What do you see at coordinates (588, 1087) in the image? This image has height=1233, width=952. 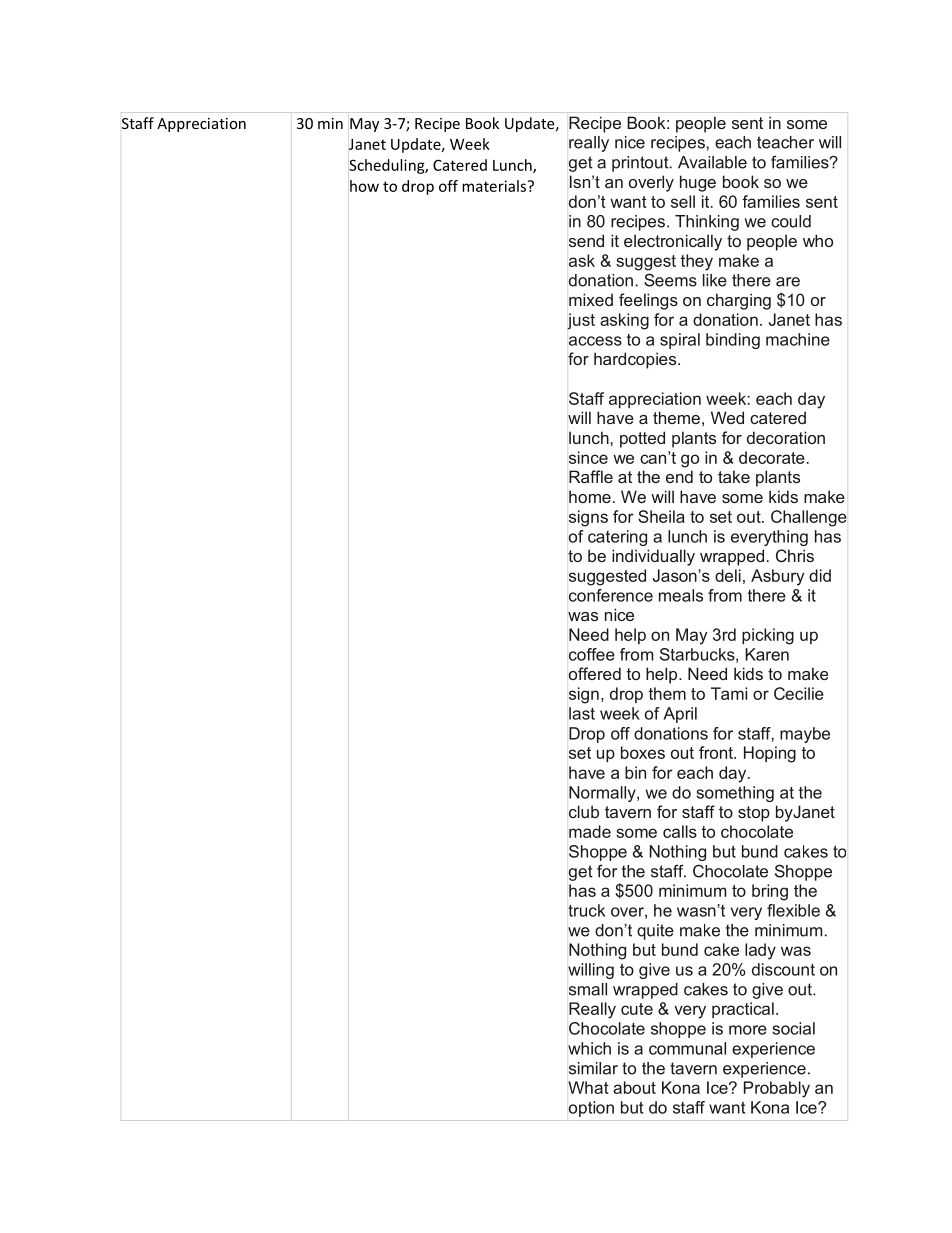 I see `What` at bounding box center [588, 1087].
